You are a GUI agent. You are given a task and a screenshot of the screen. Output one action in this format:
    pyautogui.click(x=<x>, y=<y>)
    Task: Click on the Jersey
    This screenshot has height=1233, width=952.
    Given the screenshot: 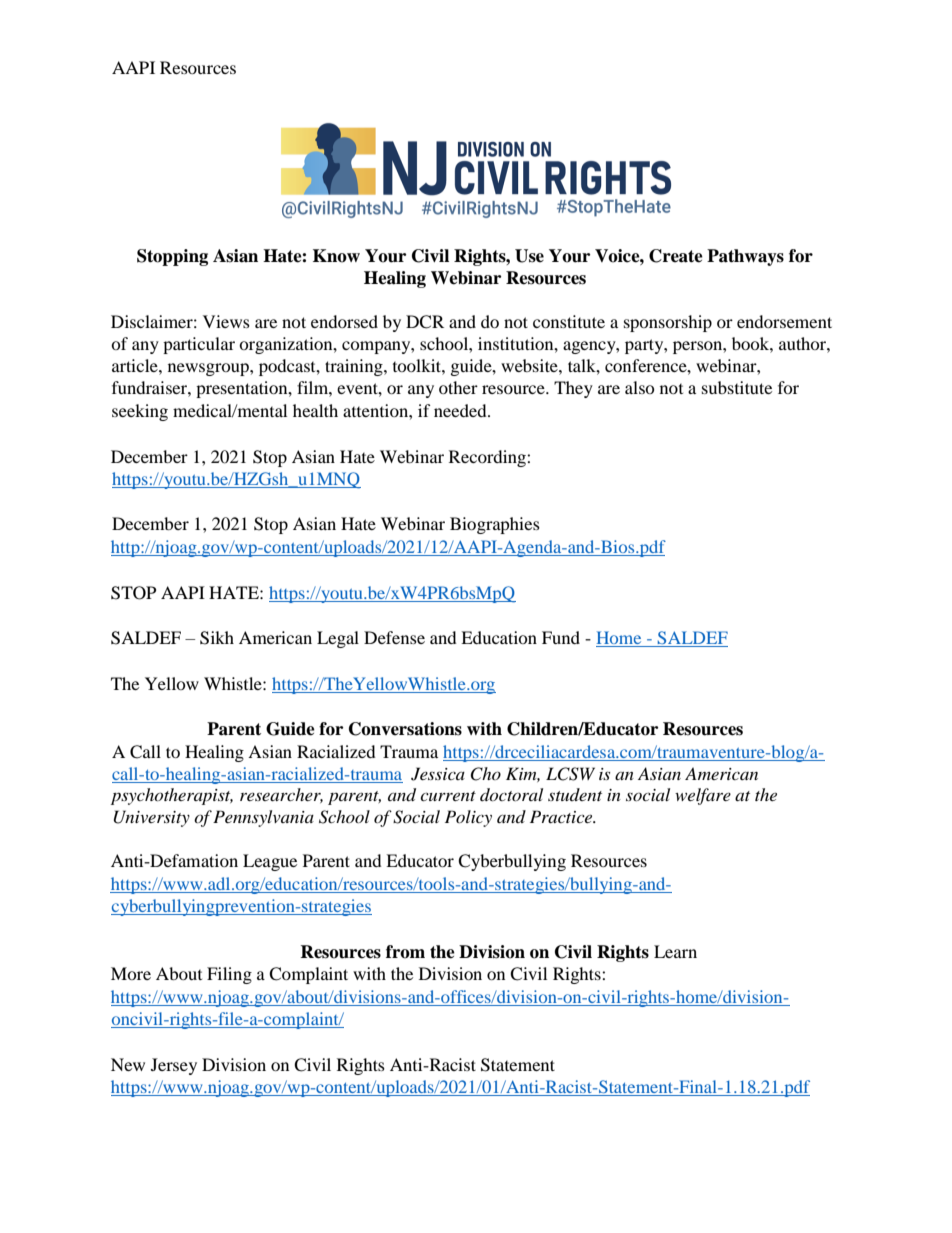 What is the action you would take?
    pyautogui.click(x=174, y=1066)
